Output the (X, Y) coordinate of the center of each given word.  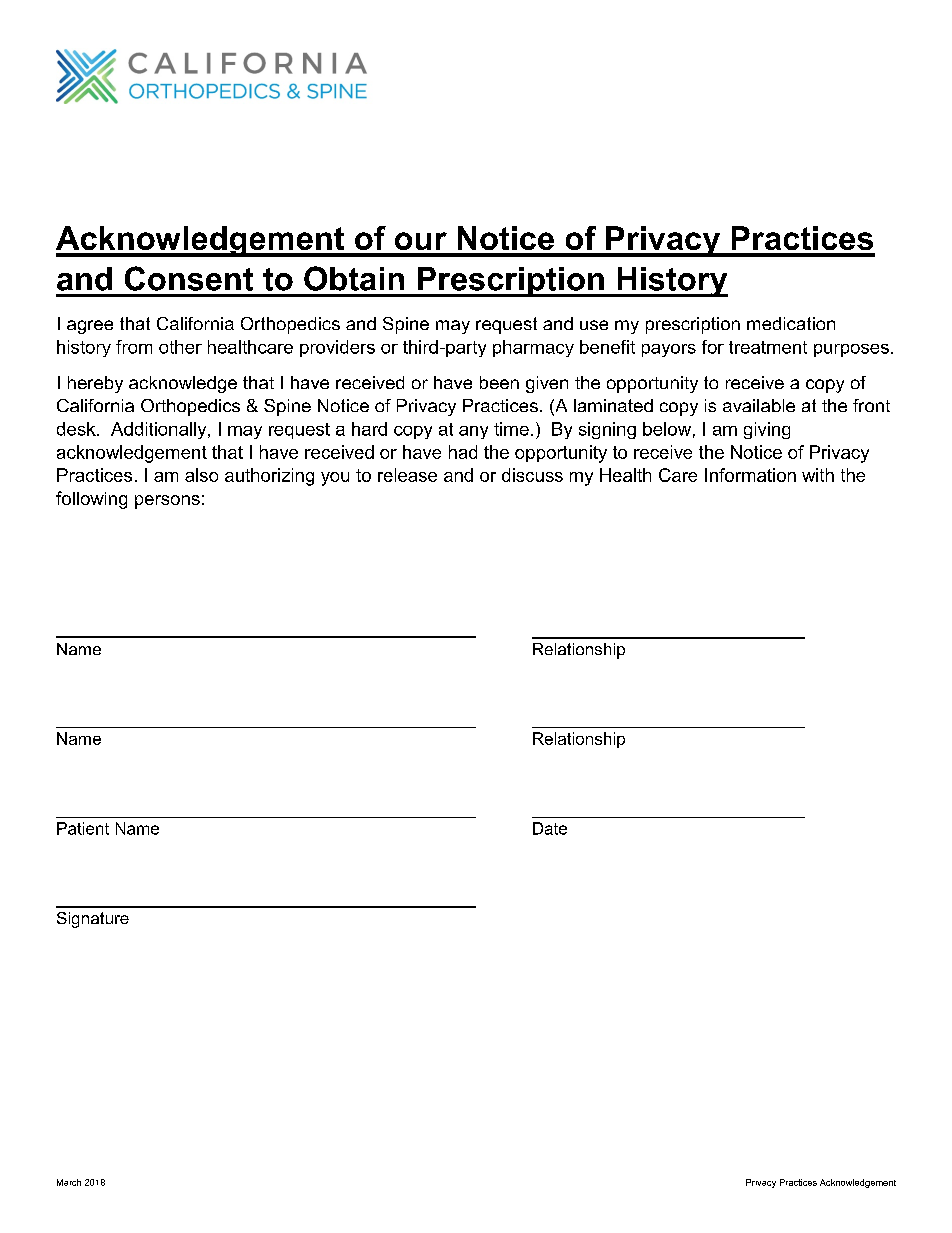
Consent (189, 278)
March (69, 1182)
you (335, 479)
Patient (83, 828)
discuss (532, 475)
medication (791, 323)
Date (550, 828)
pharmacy (533, 348)
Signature (93, 920)
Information (750, 475)
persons (167, 502)
